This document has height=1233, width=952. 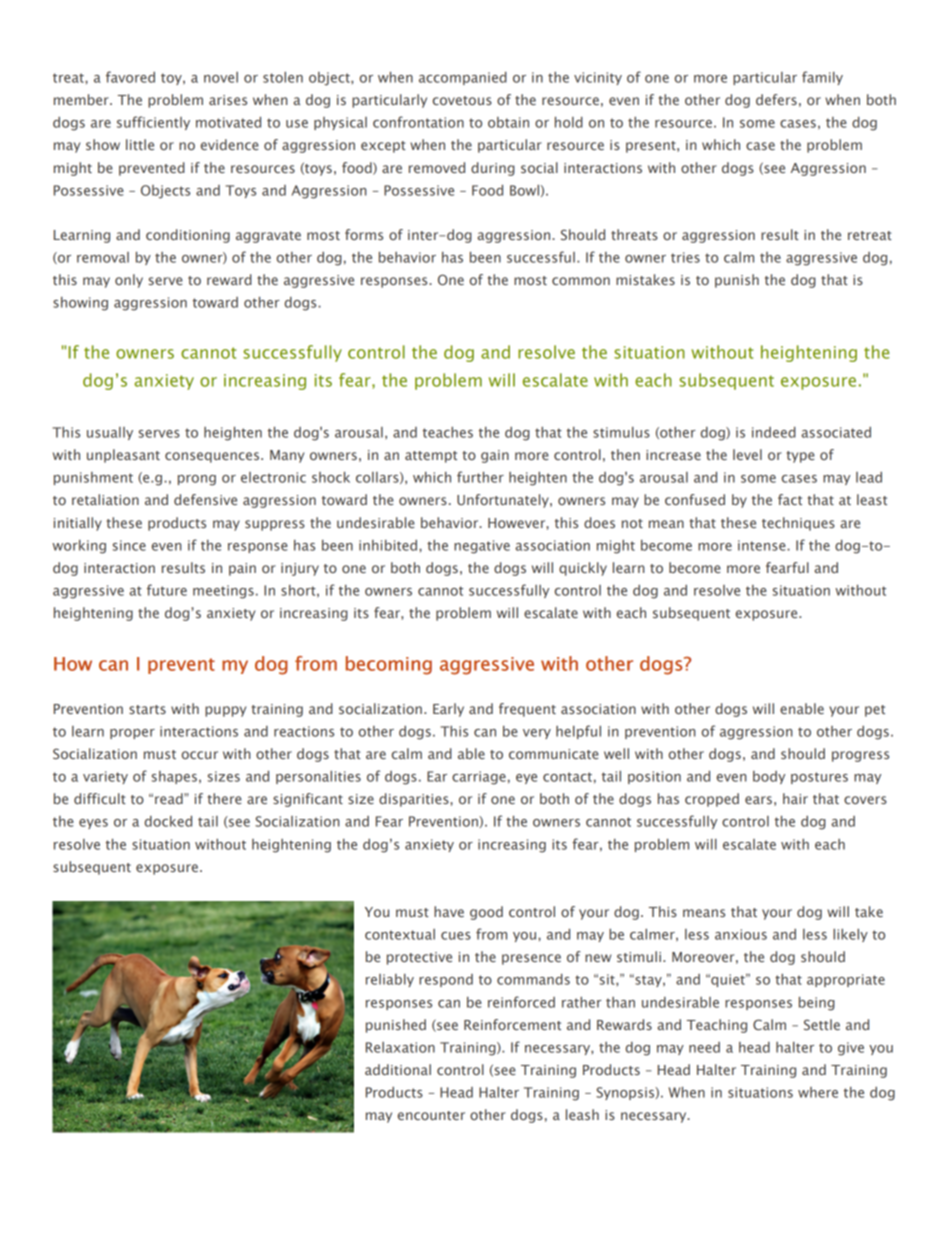 I want to click on encounter, so click(x=431, y=1115).
